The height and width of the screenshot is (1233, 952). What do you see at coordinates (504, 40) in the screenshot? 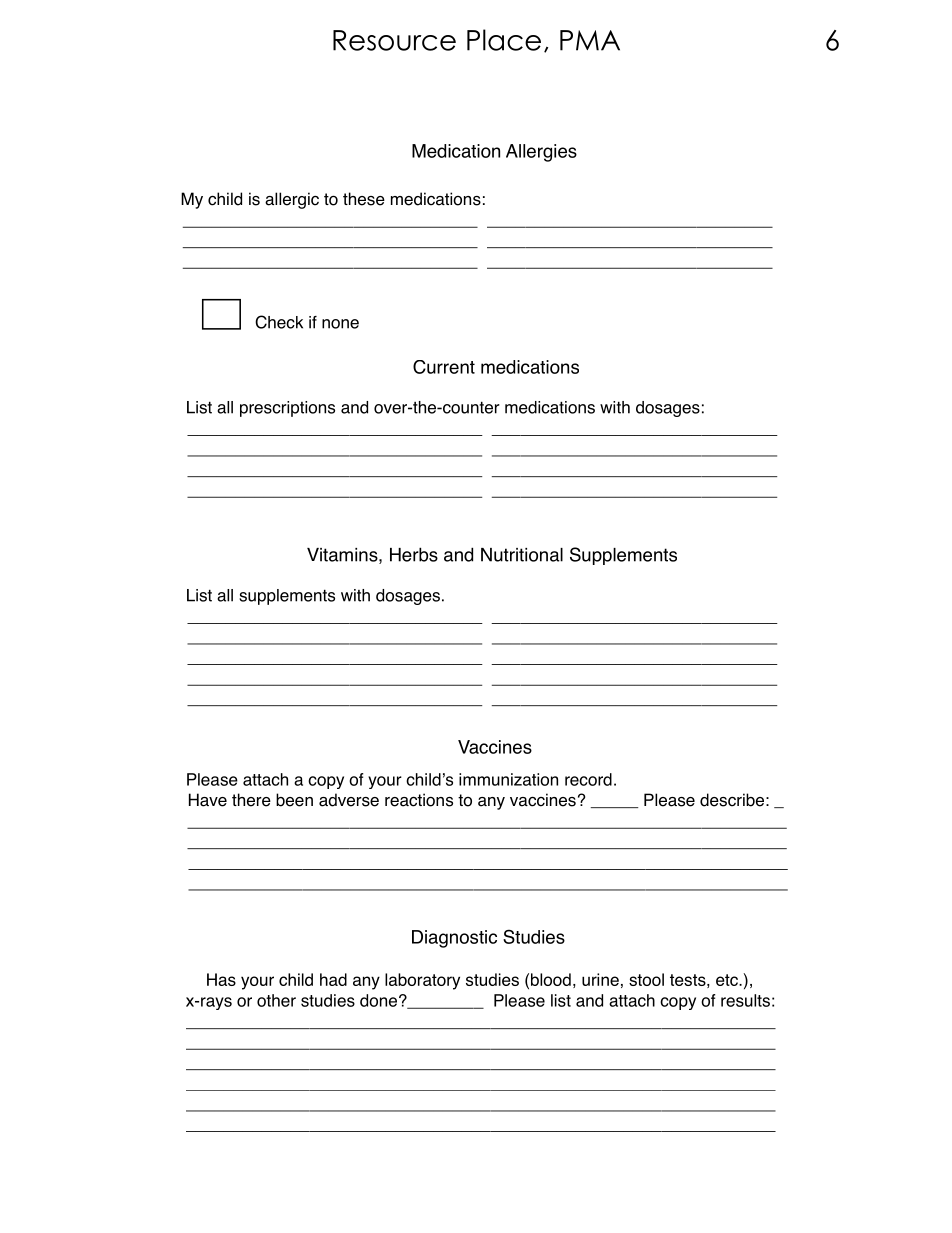
I see `Place` at bounding box center [504, 40].
